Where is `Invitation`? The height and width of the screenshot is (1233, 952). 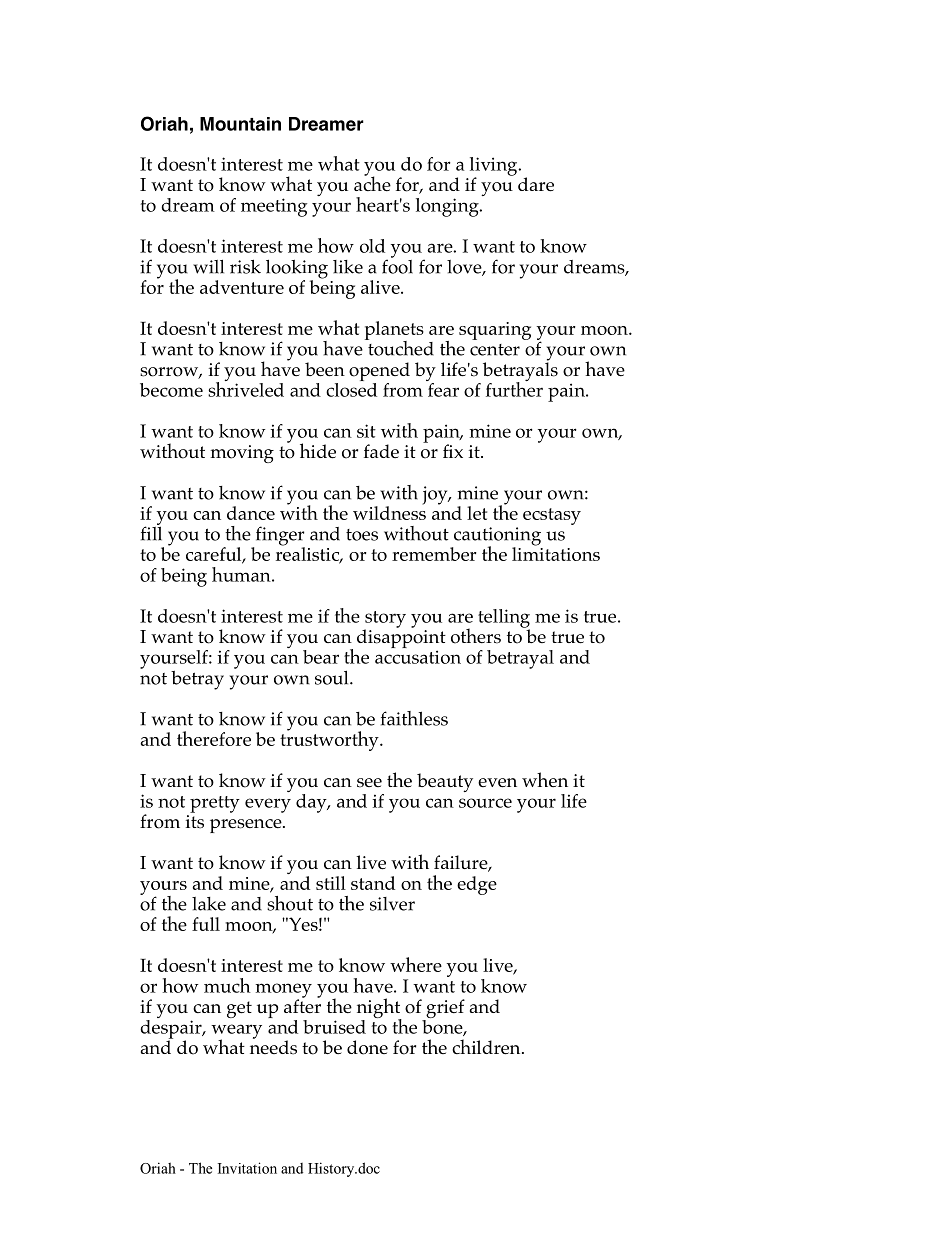
Invitation is located at coordinates (247, 1168).
